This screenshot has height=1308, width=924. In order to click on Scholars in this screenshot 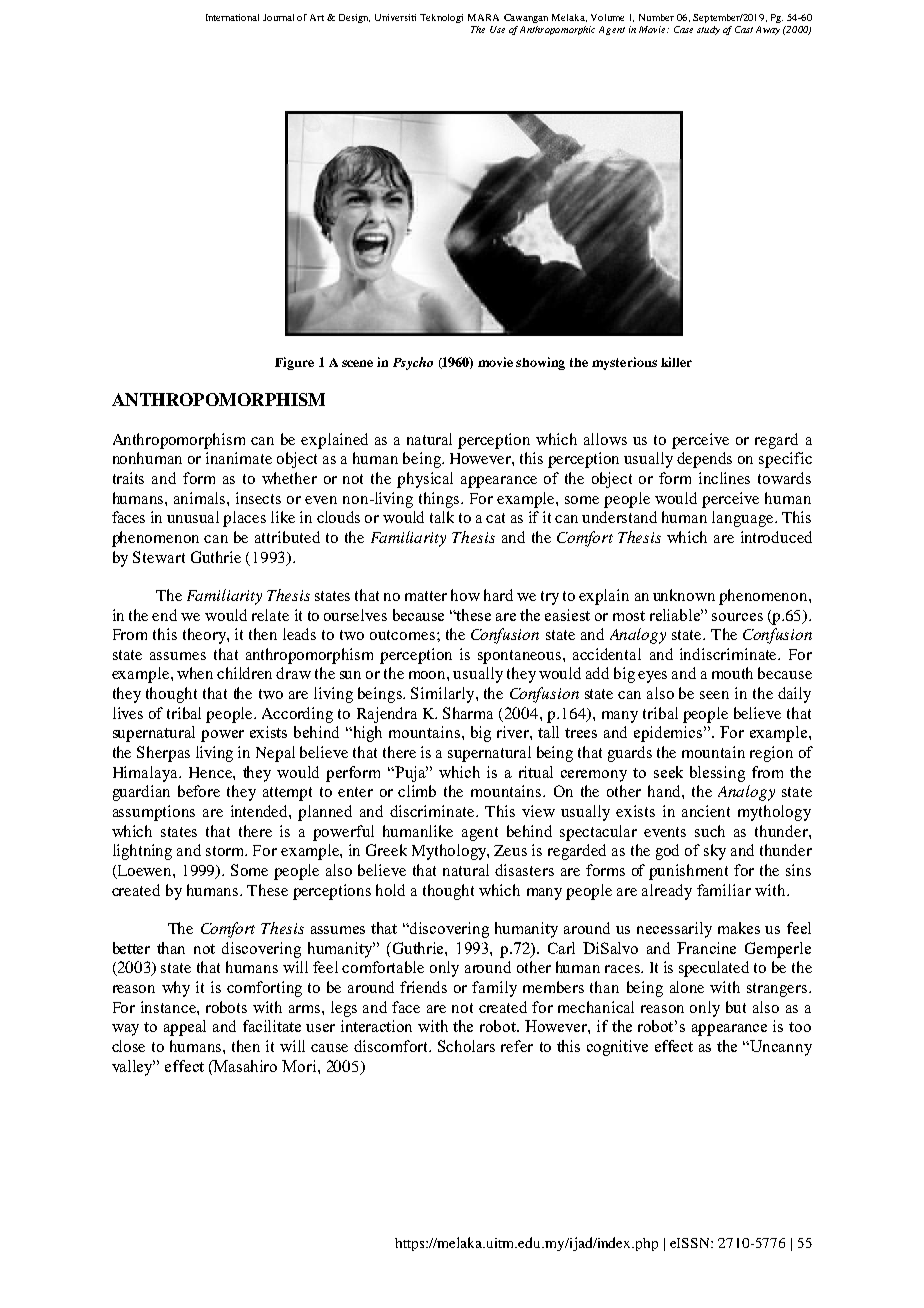, I will do `click(466, 1046)`.
